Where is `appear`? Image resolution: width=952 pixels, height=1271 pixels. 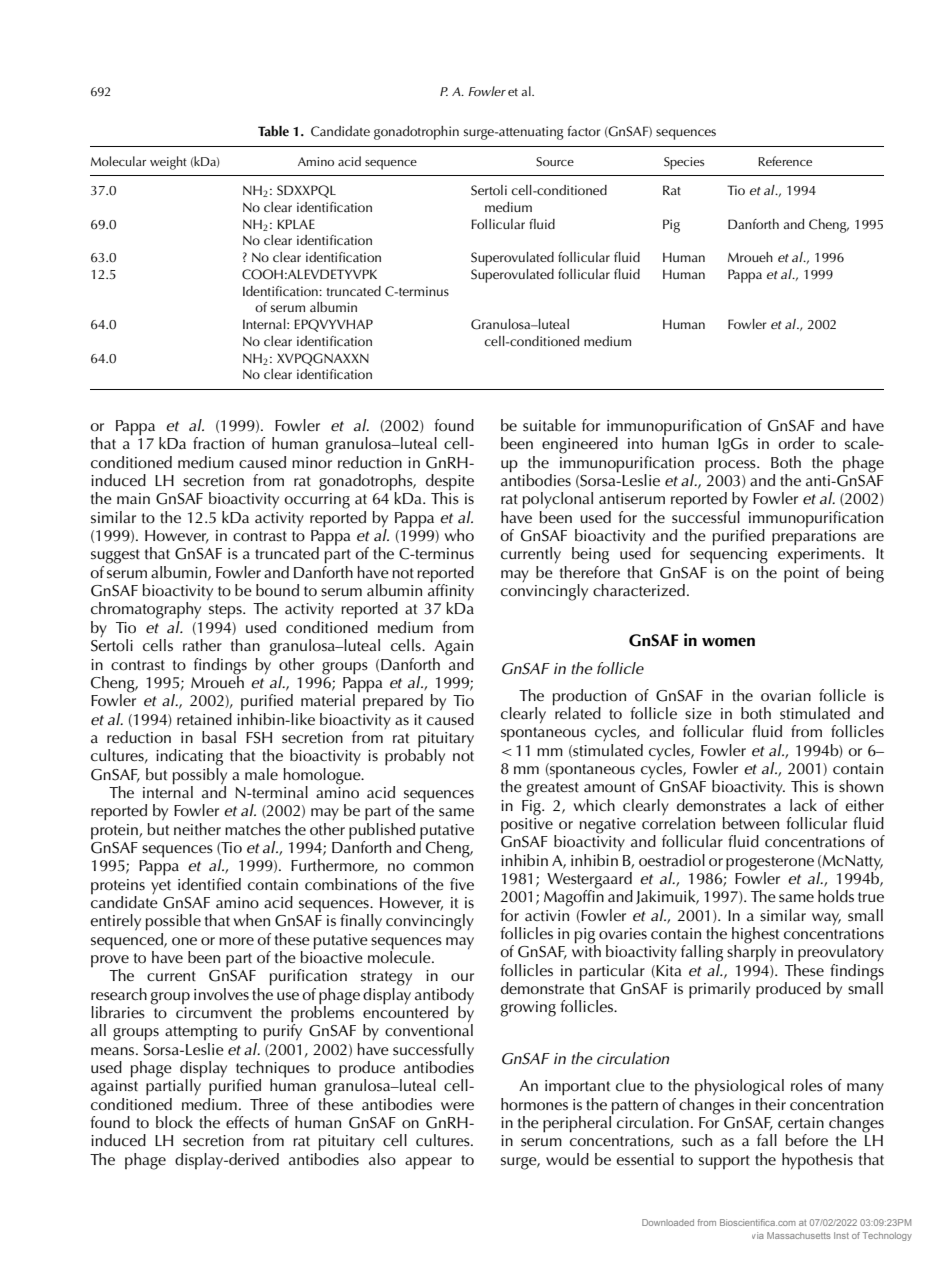 appear is located at coordinates (428, 1163).
